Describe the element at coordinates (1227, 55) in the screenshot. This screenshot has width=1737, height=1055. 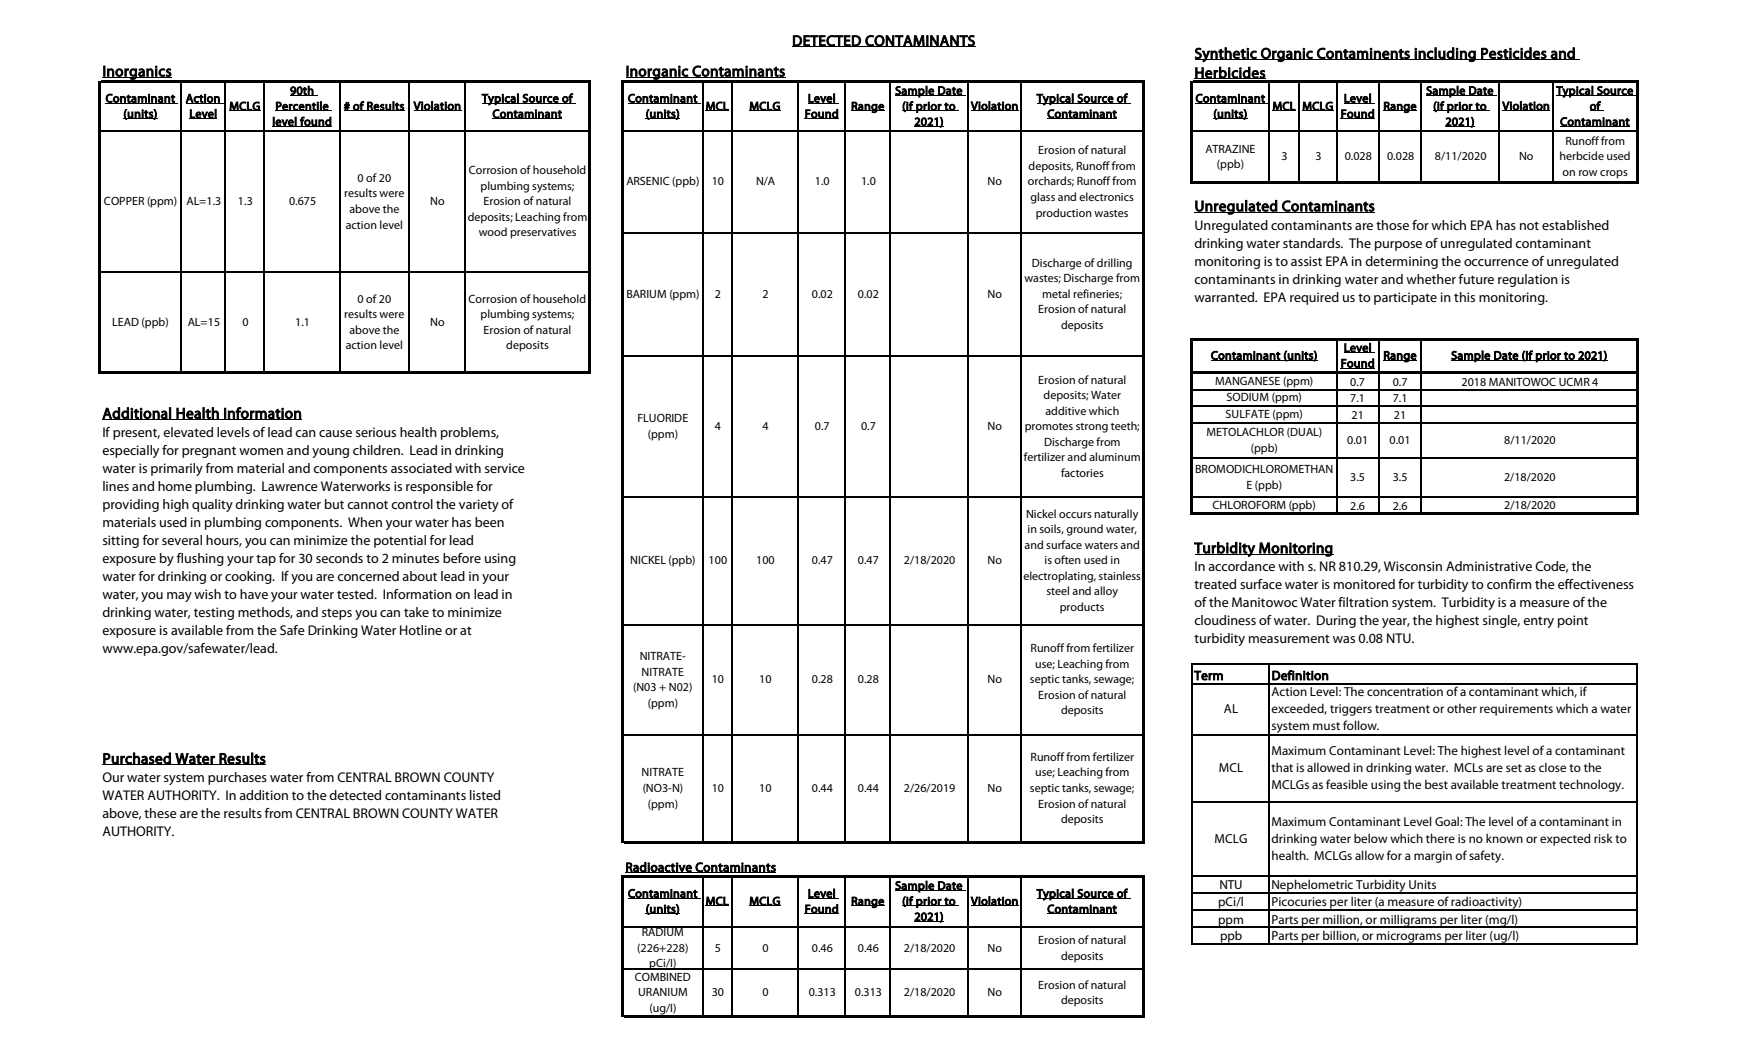
I see `Synthetic` at that location.
